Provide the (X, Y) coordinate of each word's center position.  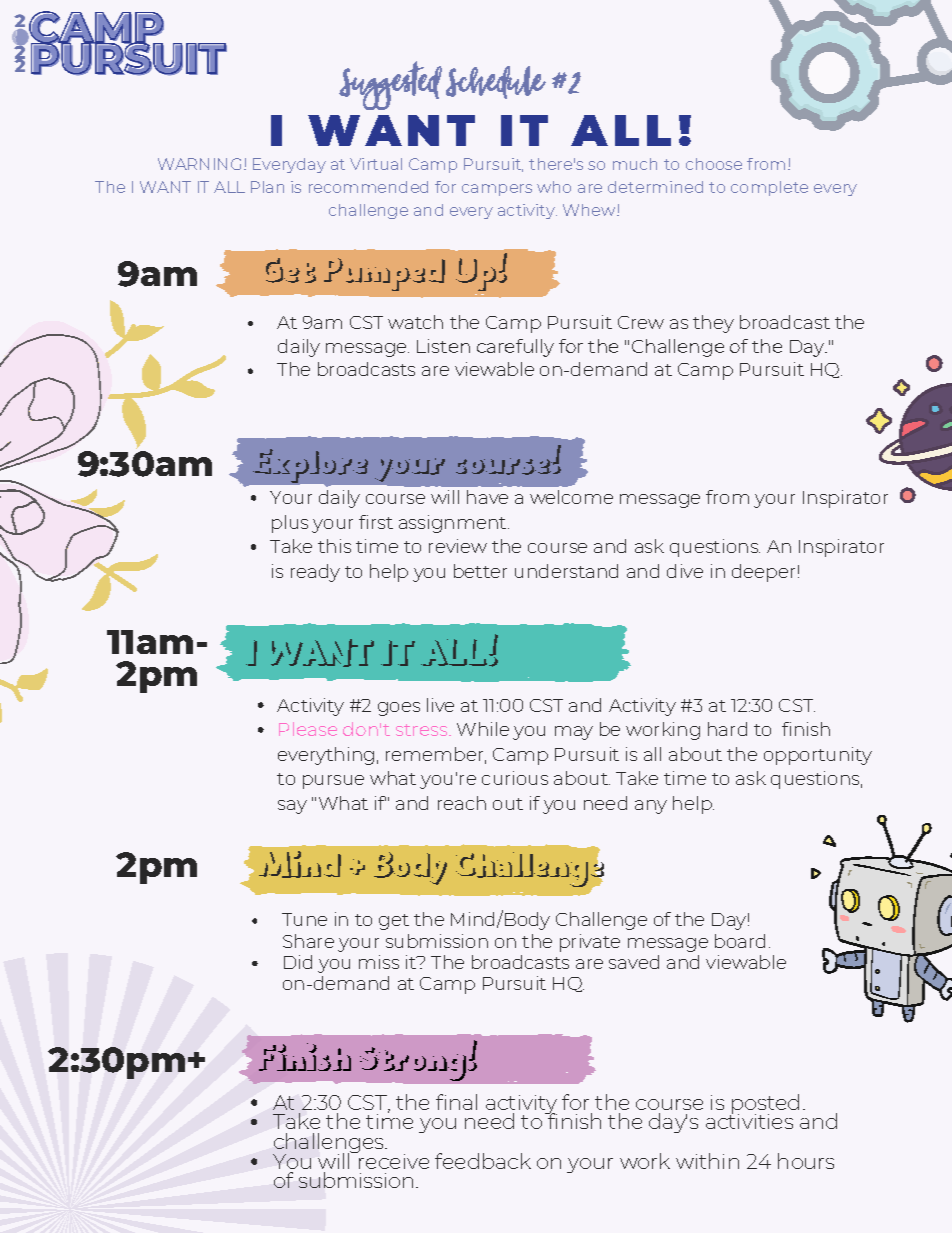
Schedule (496, 82)
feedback (483, 1161)
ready (315, 573)
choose (714, 164)
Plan (267, 187)
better (480, 571)
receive (393, 1160)
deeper (763, 573)
